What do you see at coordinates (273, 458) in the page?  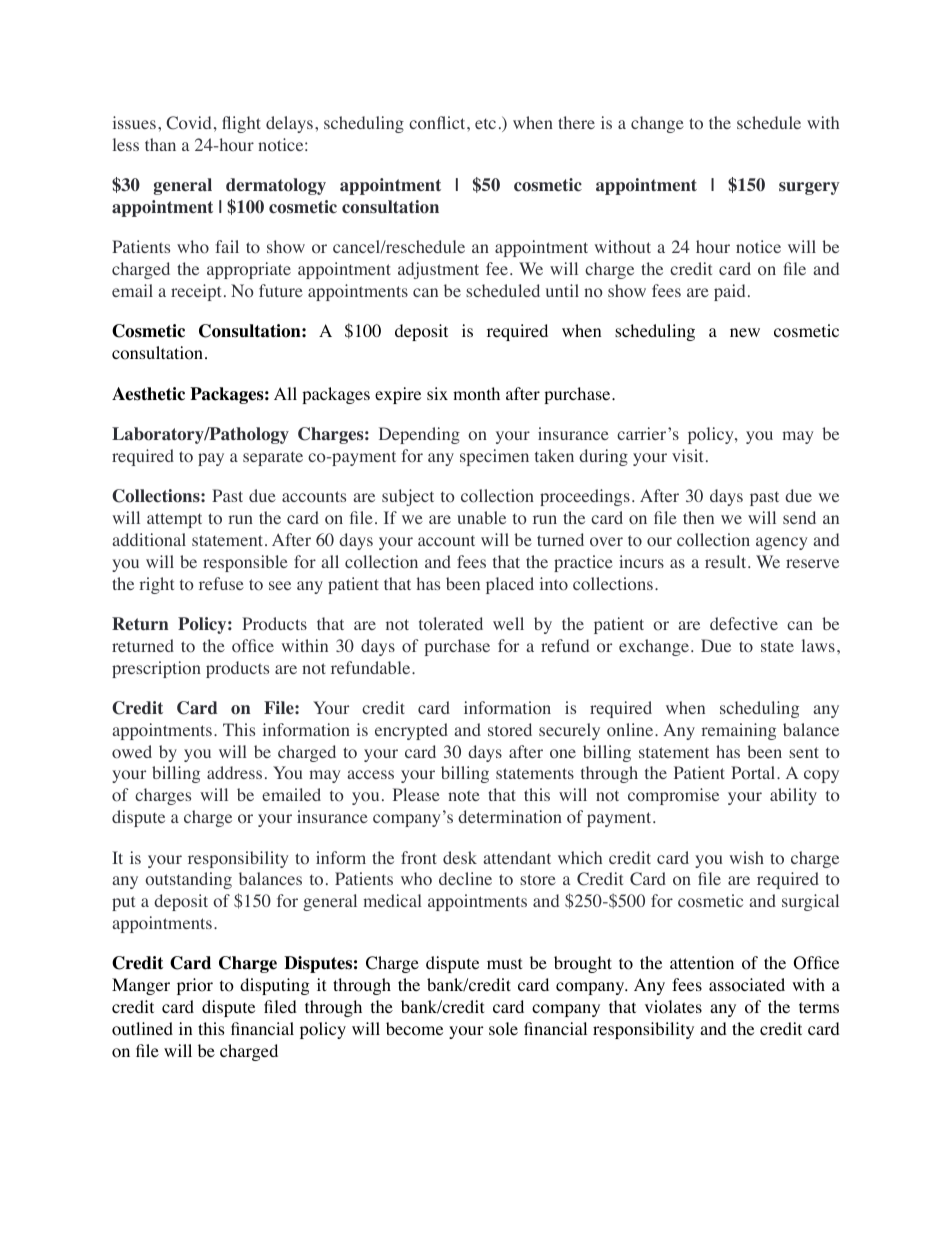 I see `separate` at bounding box center [273, 458].
